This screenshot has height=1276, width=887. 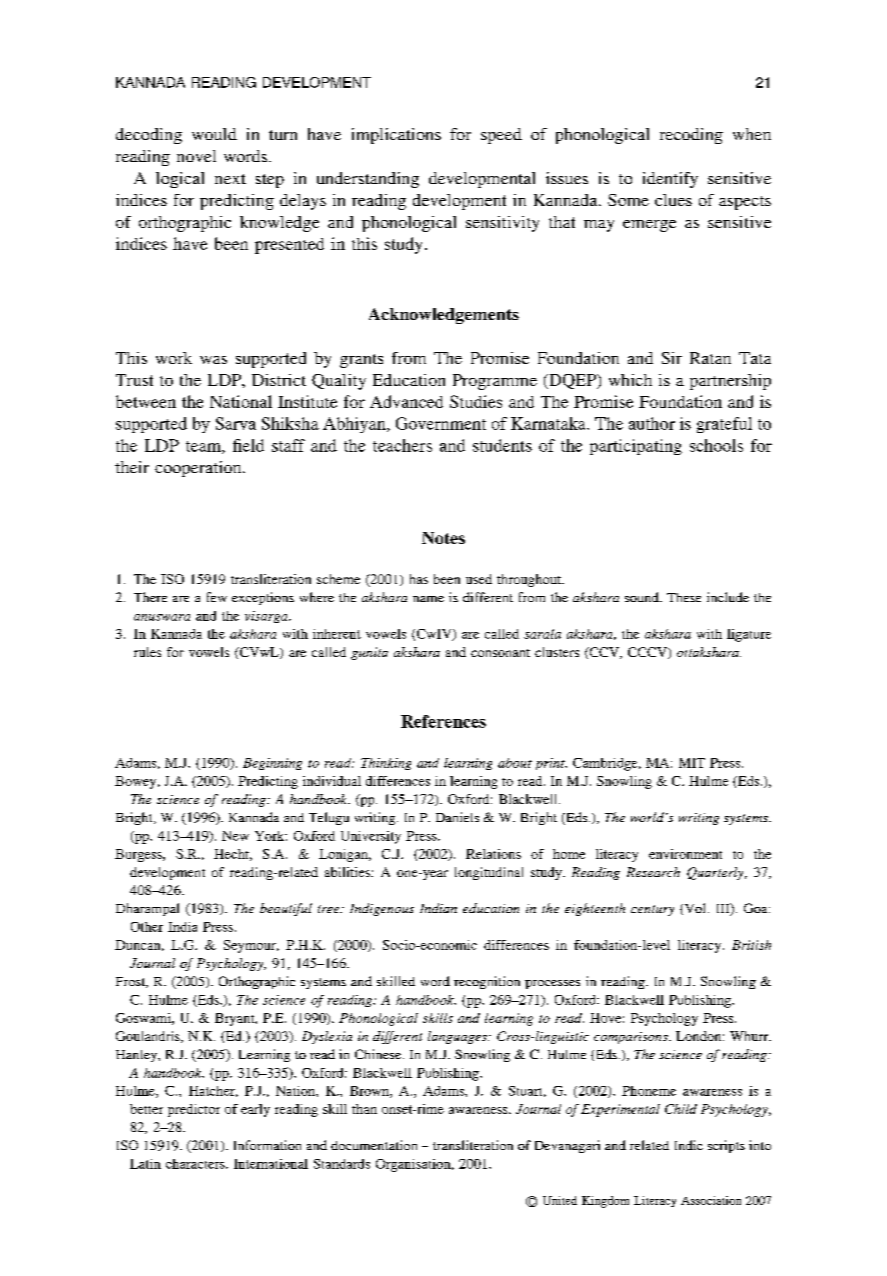 What do you see at coordinates (695, 909) in the screenshot?
I see `Vol` at bounding box center [695, 909].
